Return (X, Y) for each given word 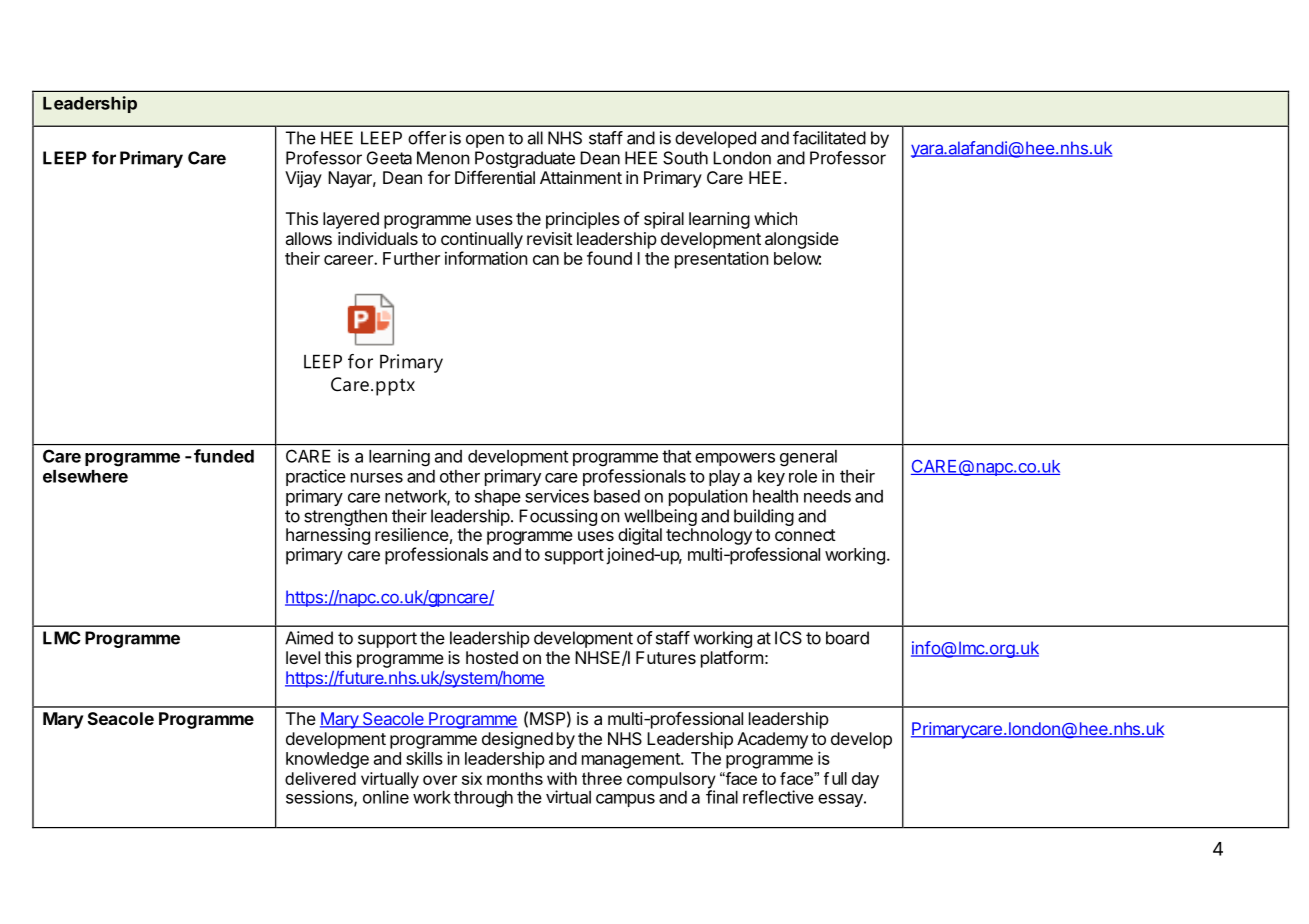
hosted (492, 657)
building (764, 517)
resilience (412, 534)
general (808, 458)
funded (224, 456)
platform (732, 659)
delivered (320, 778)
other (460, 476)
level (303, 657)
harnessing (328, 536)
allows (309, 238)
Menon (443, 158)
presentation (722, 260)
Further (411, 258)
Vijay (303, 179)
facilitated (829, 138)
